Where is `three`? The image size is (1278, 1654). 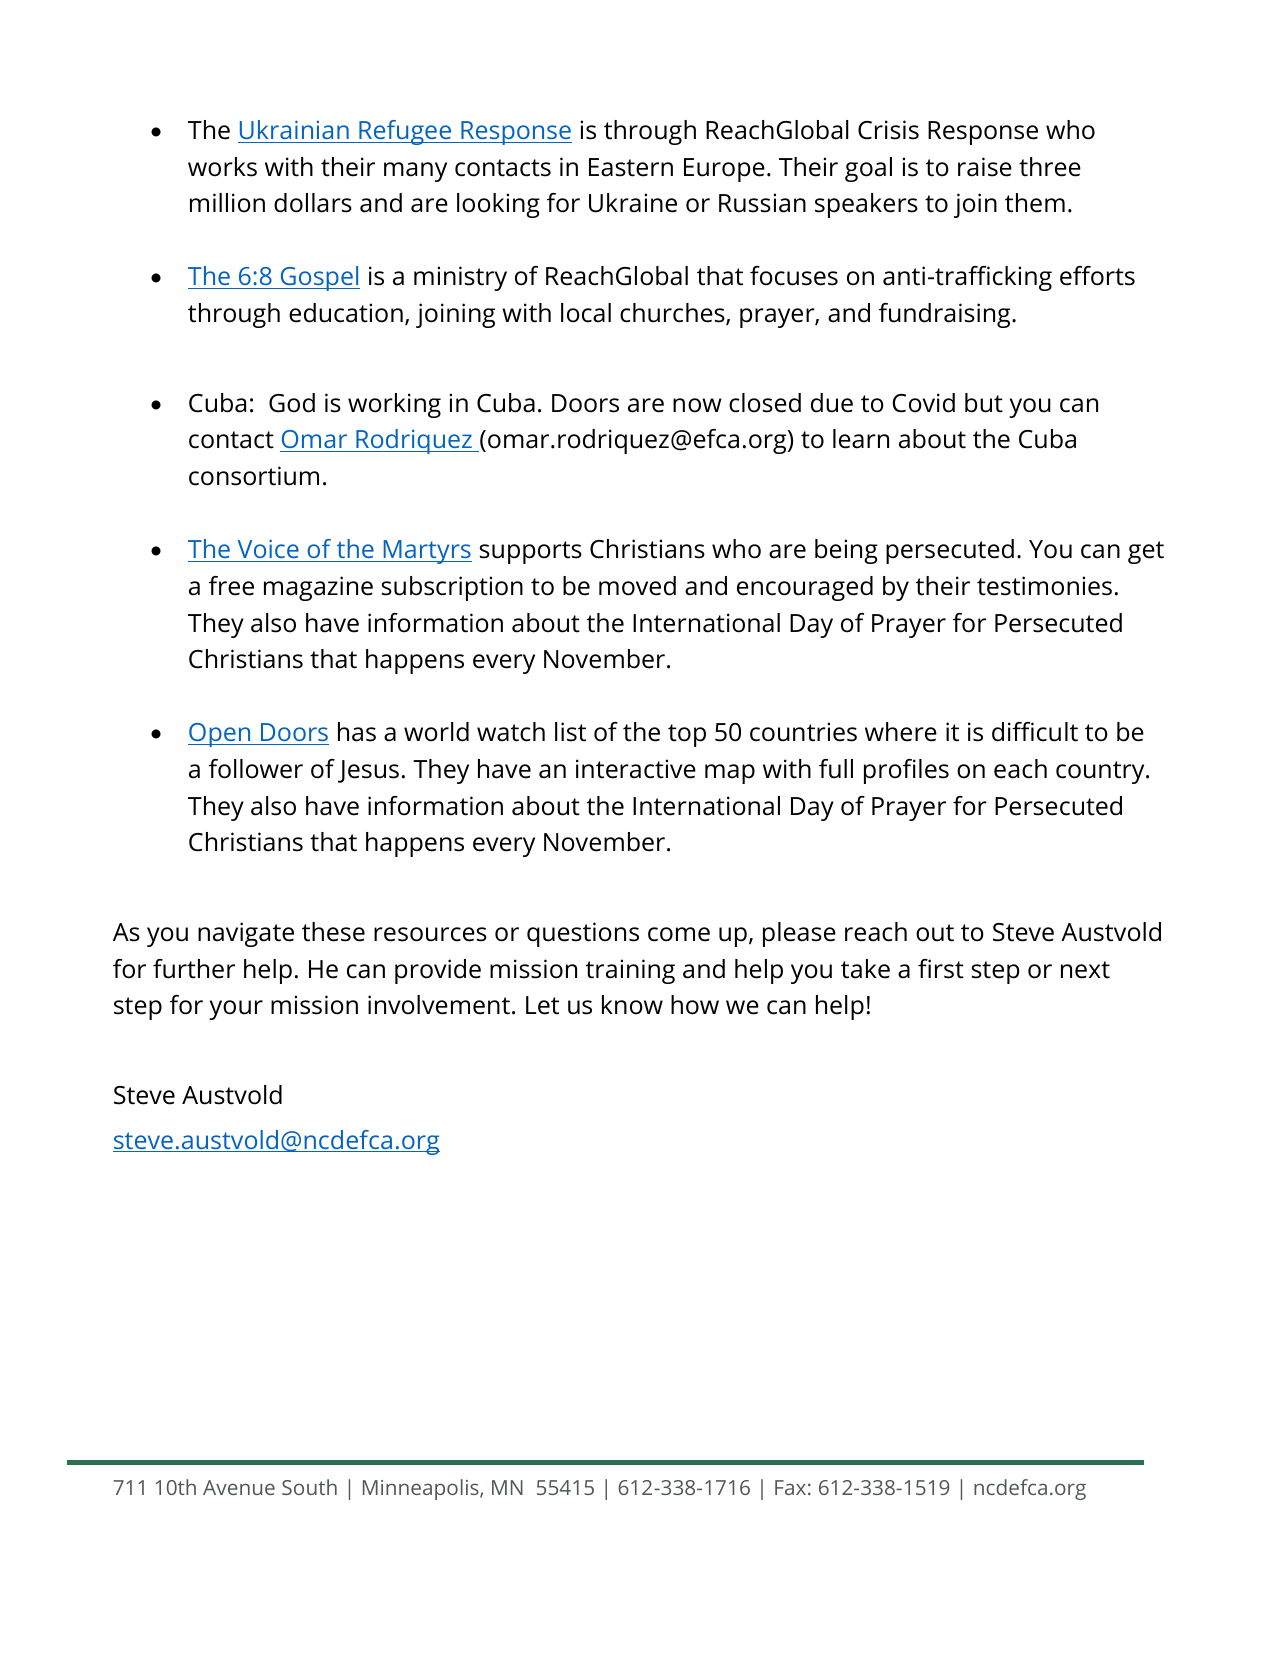 three is located at coordinates (1050, 167).
